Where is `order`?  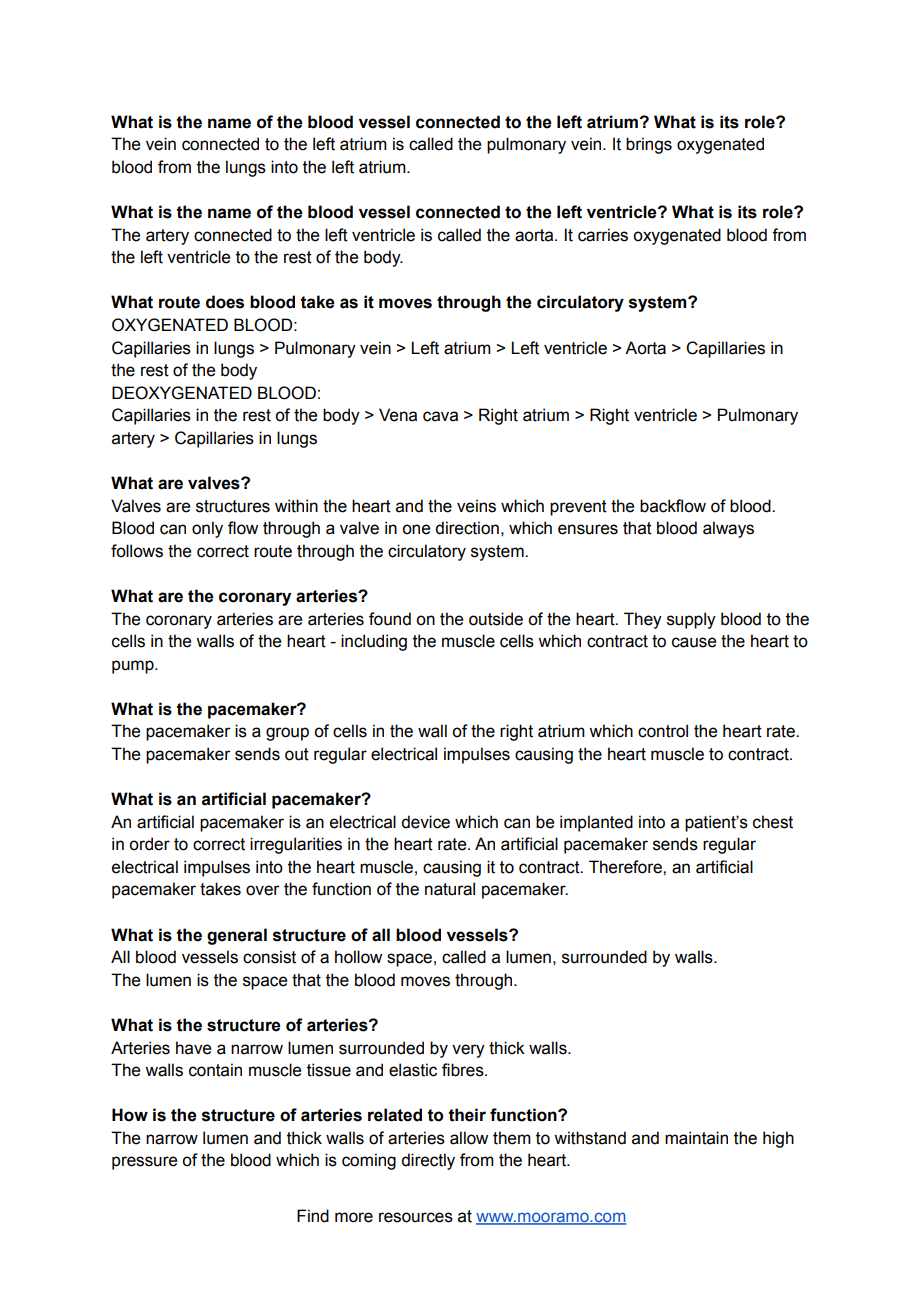 order is located at coordinates (149, 844).
